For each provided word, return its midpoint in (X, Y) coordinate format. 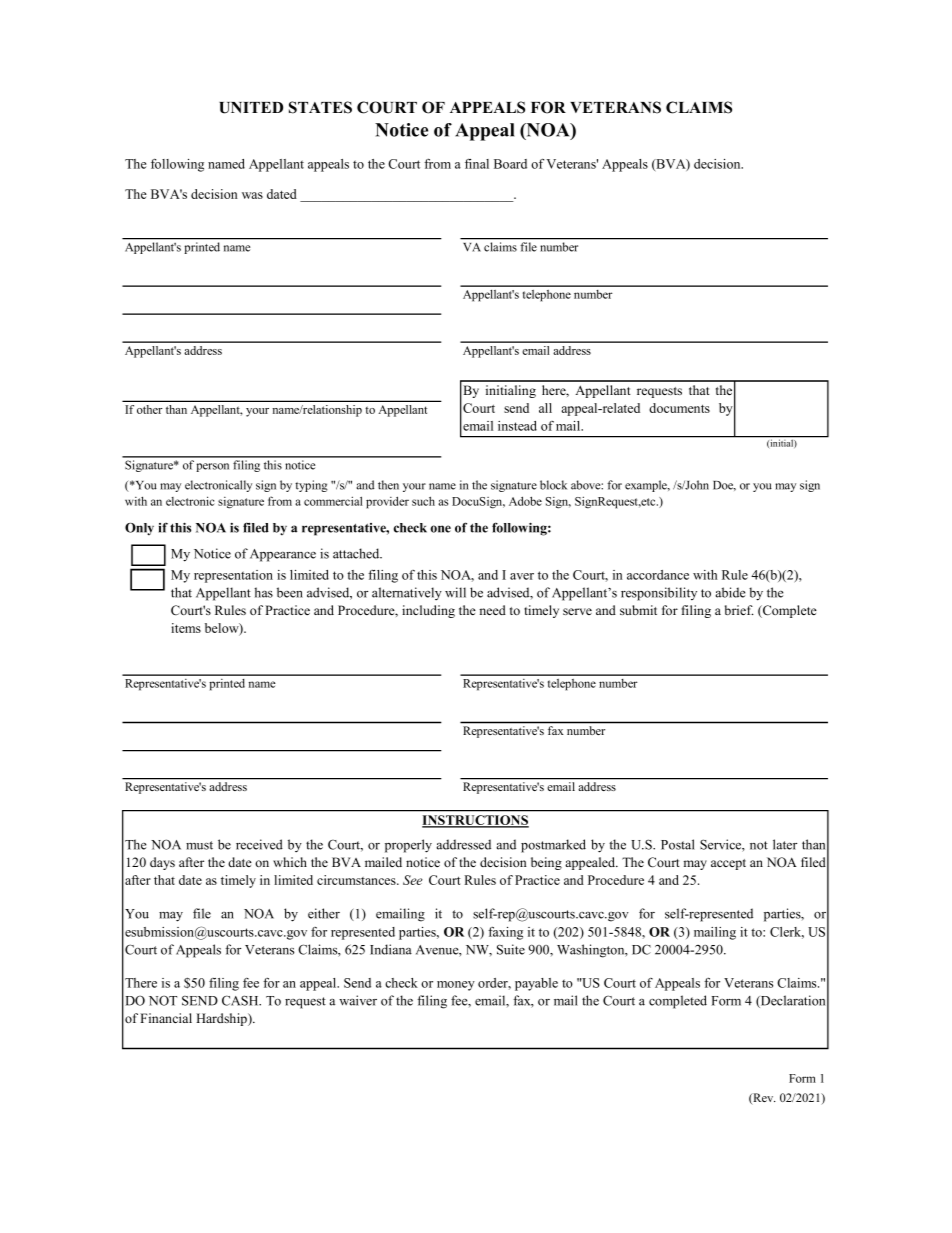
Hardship (222, 1019)
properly (408, 846)
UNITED (251, 108)
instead (517, 426)
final (477, 163)
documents (679, 408)
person (212, 467)
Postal (678, 844)
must (199, 845)
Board (510, 164)
